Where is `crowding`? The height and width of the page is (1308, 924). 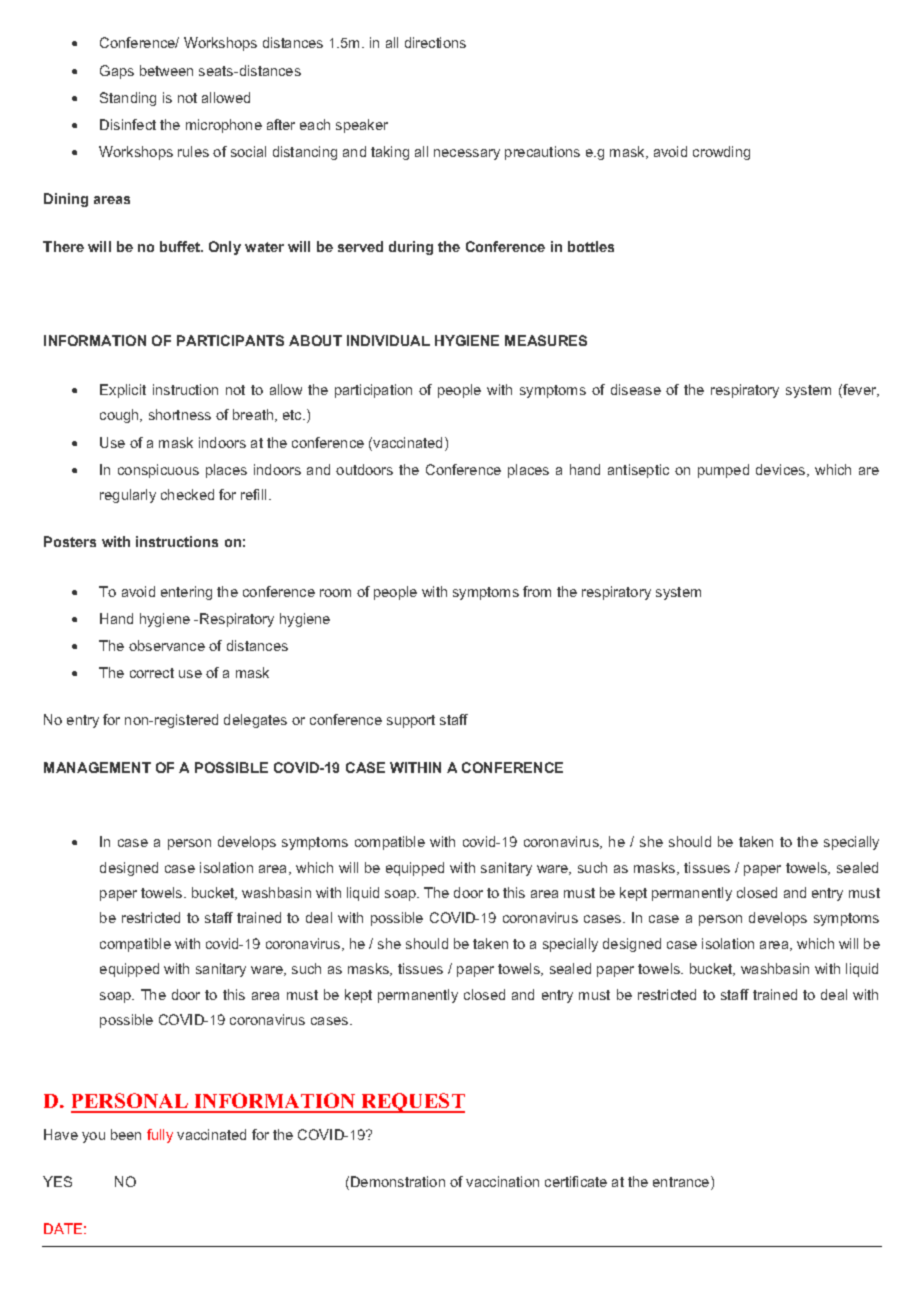
crowding is located at coordinates (721, 153).
